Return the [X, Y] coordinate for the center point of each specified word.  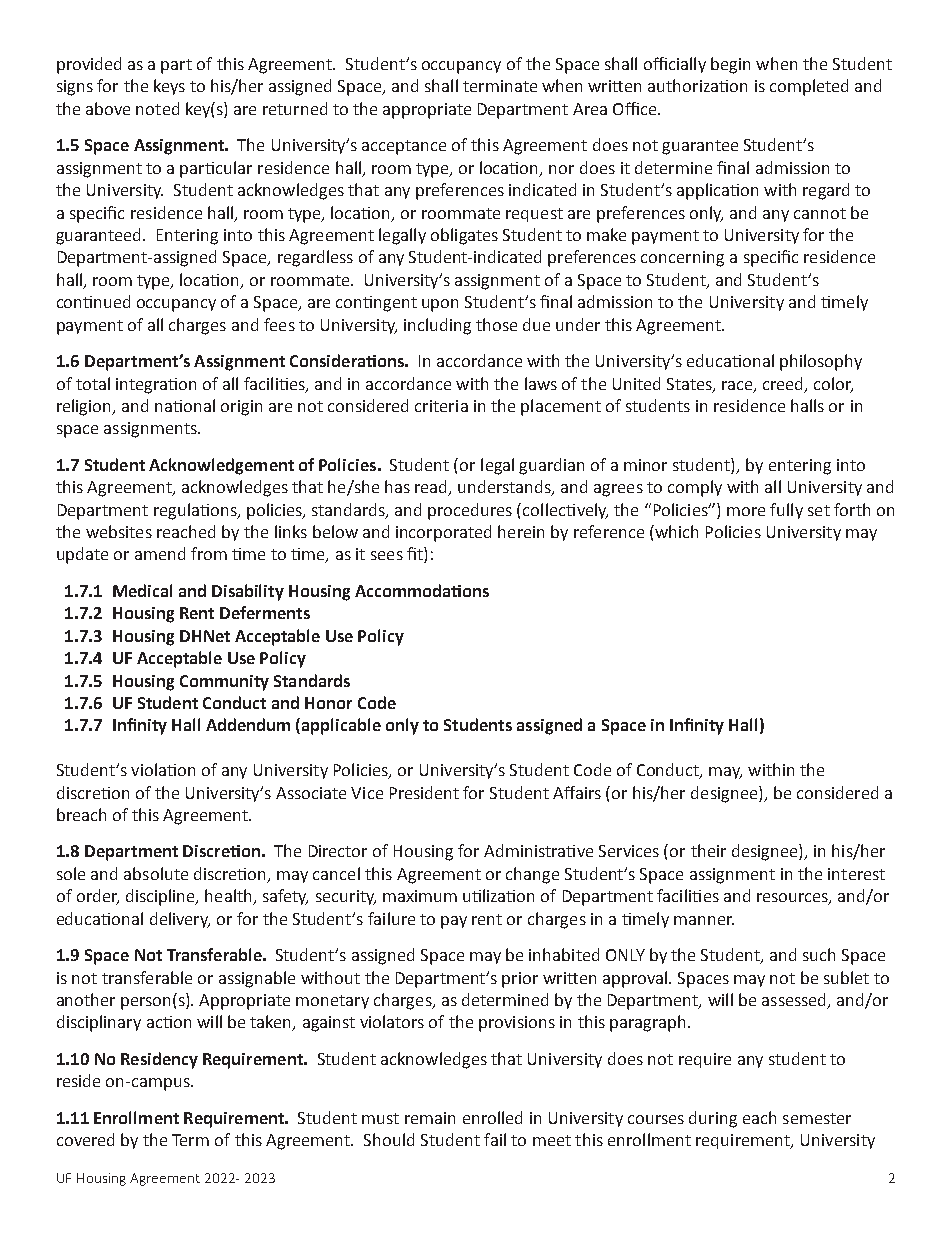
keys [169, 87]
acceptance [404, 147]
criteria [441, 406]
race [738, 386]
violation [163, 769]
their [708, 850]
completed [809, 87]
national [185, 405]
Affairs [577, 792]
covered [85, 1139]
